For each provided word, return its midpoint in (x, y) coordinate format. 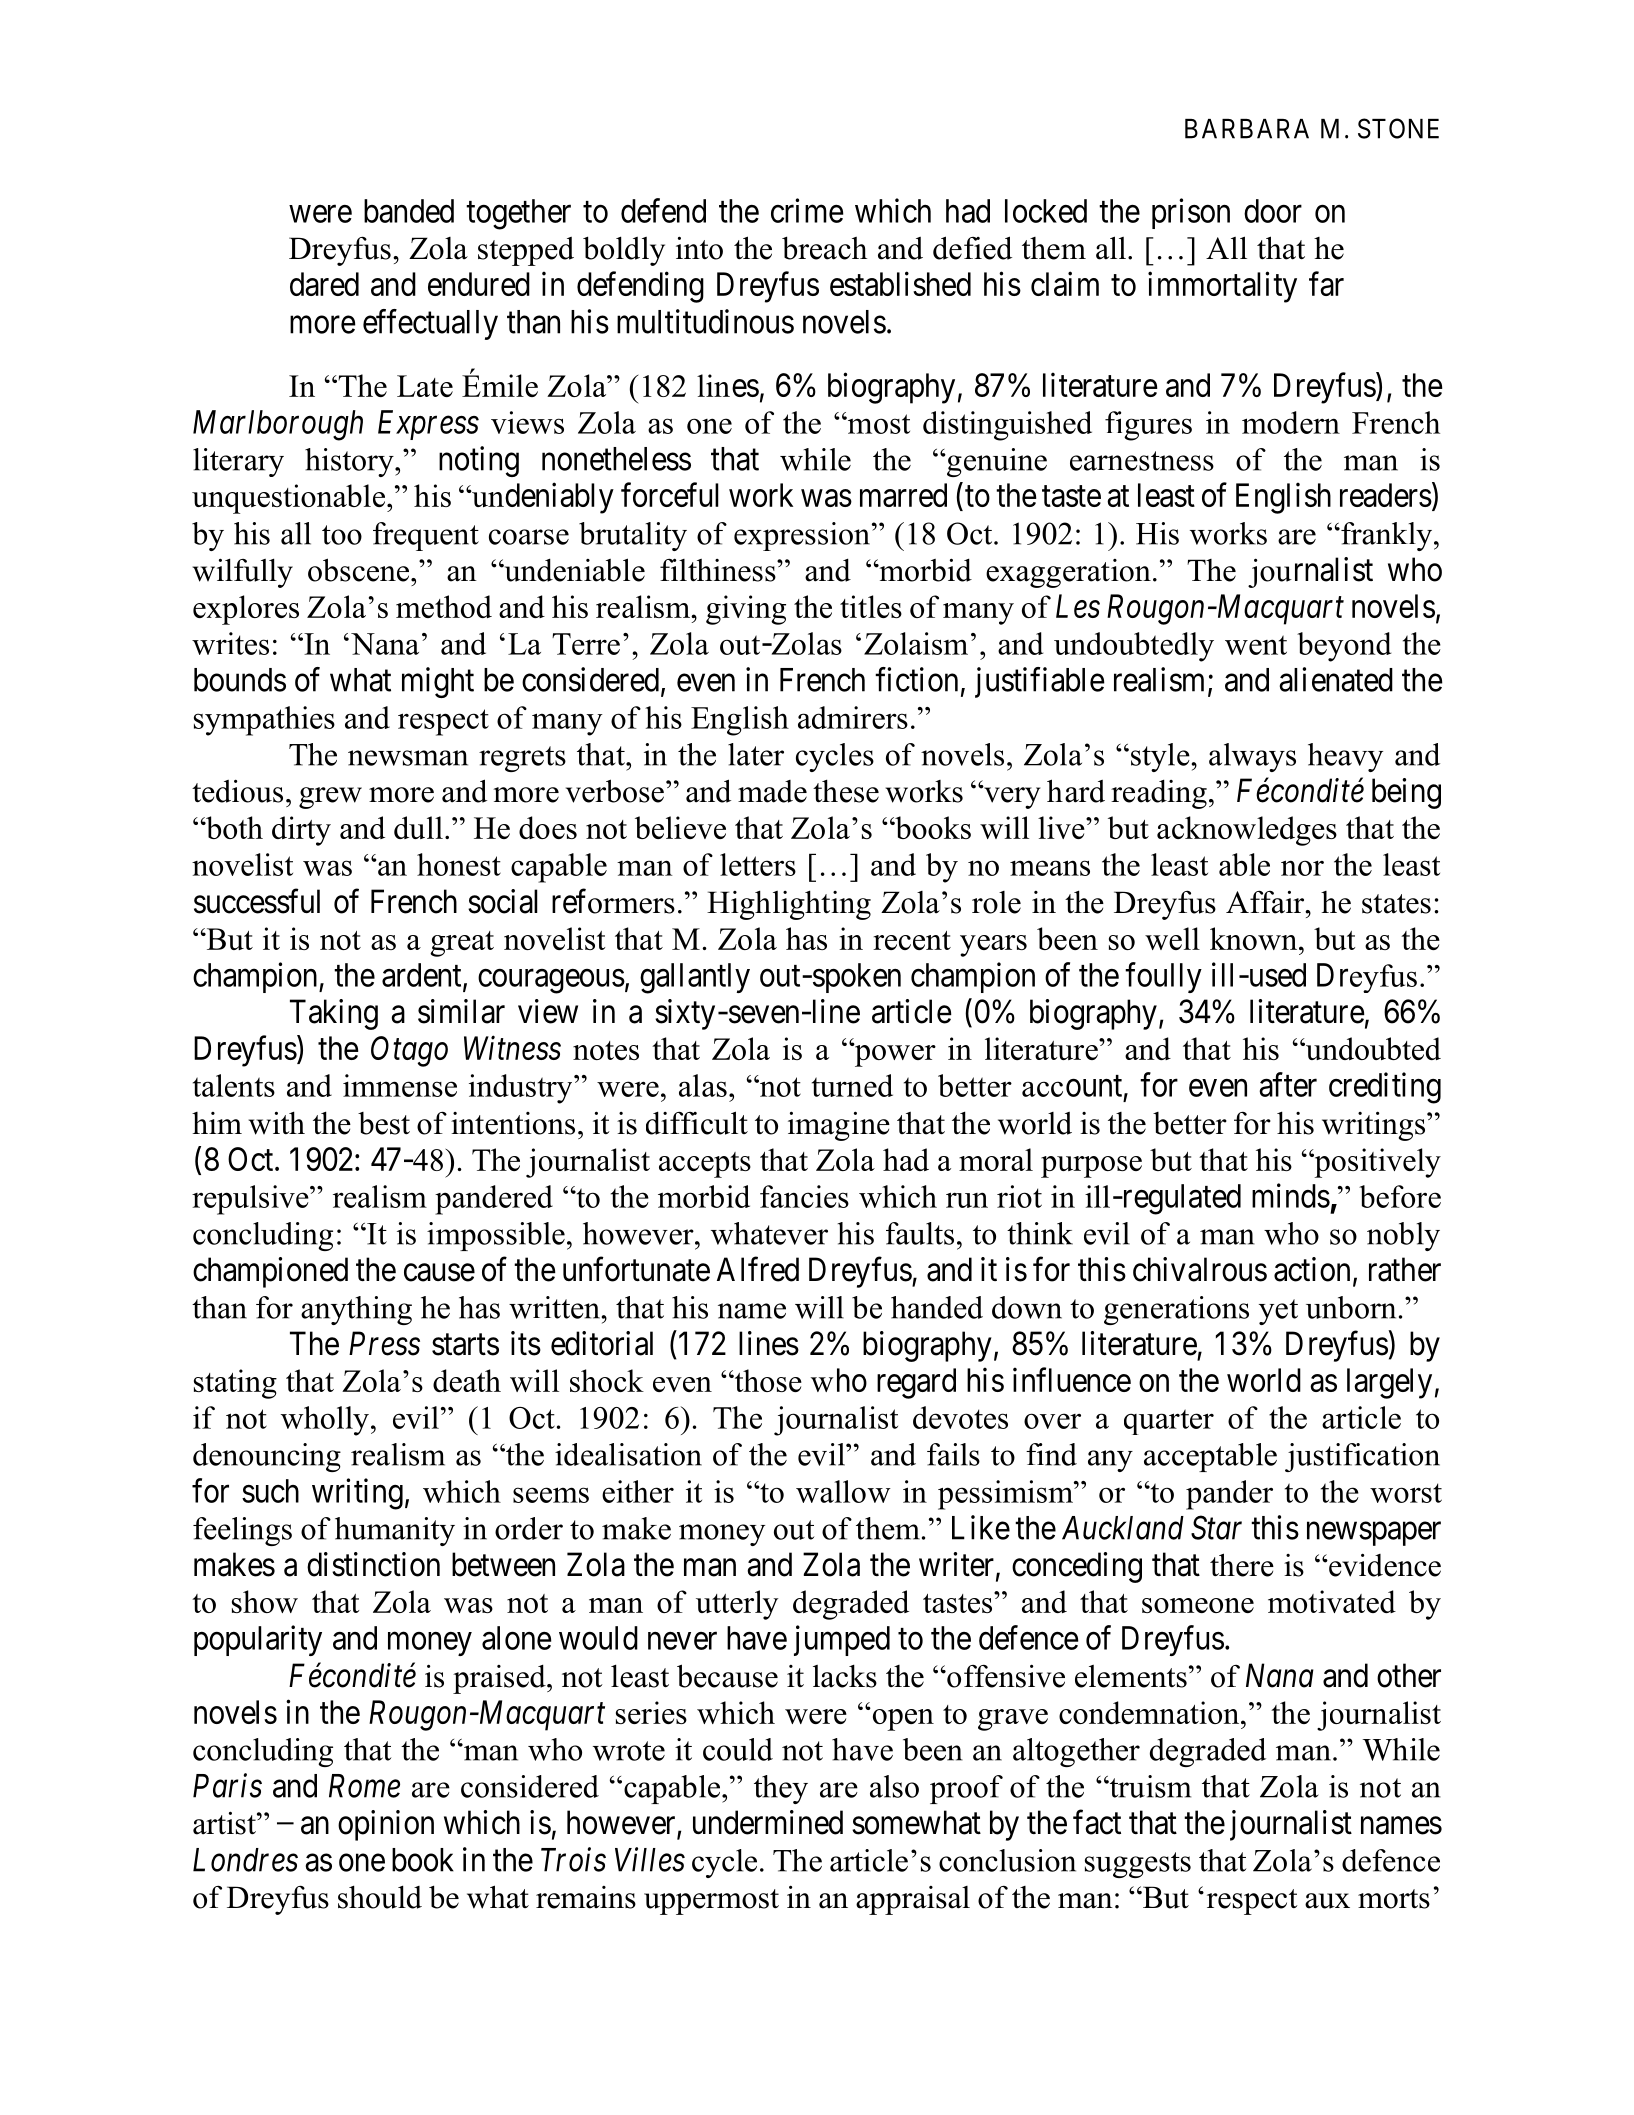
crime (807, 210)
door (1273, 211)
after (1288, 1084)
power (894, 1055)
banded (409, 211)
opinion (386, 1825)
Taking (334, 1014)
